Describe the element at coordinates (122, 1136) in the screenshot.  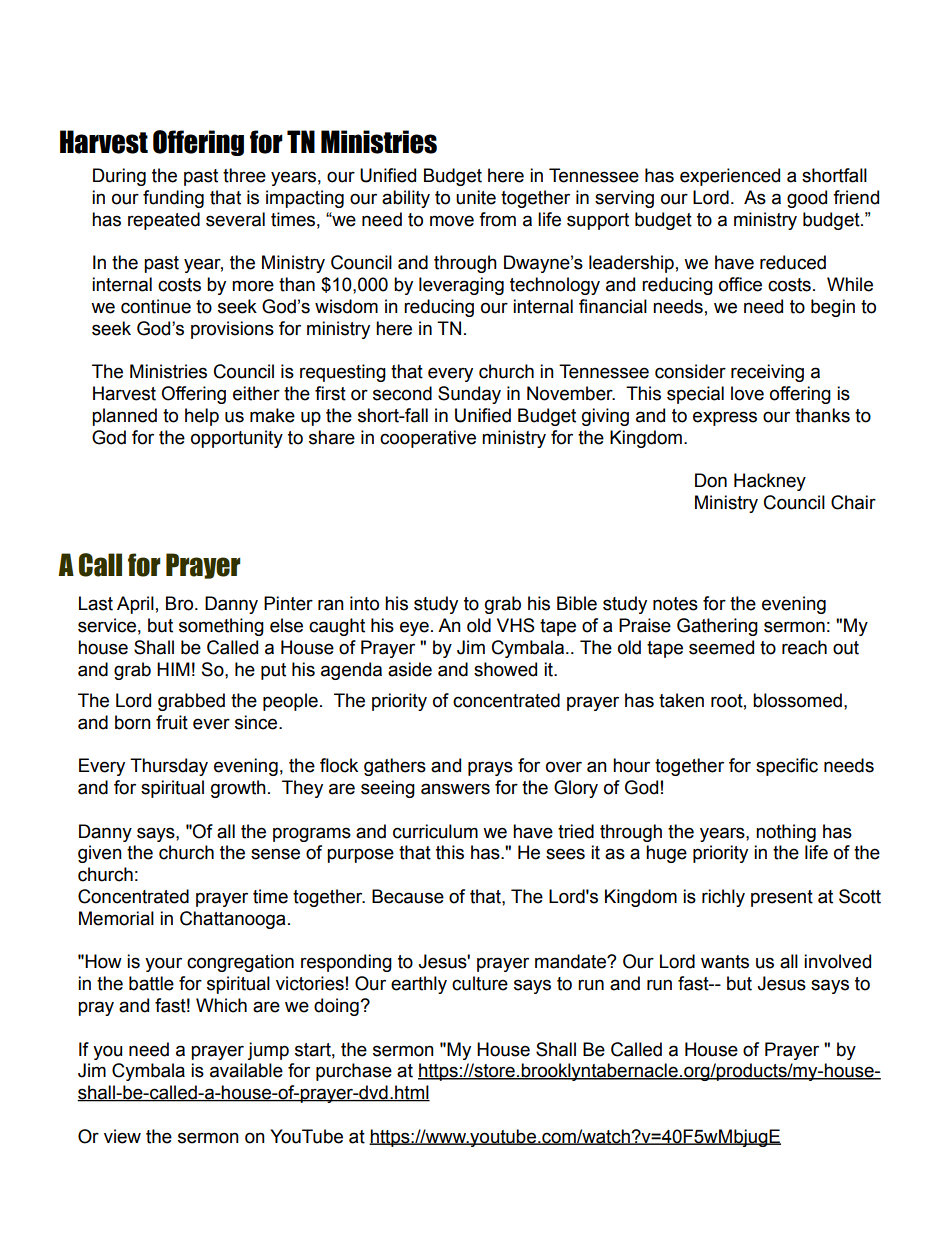
I see `view` at that location.
